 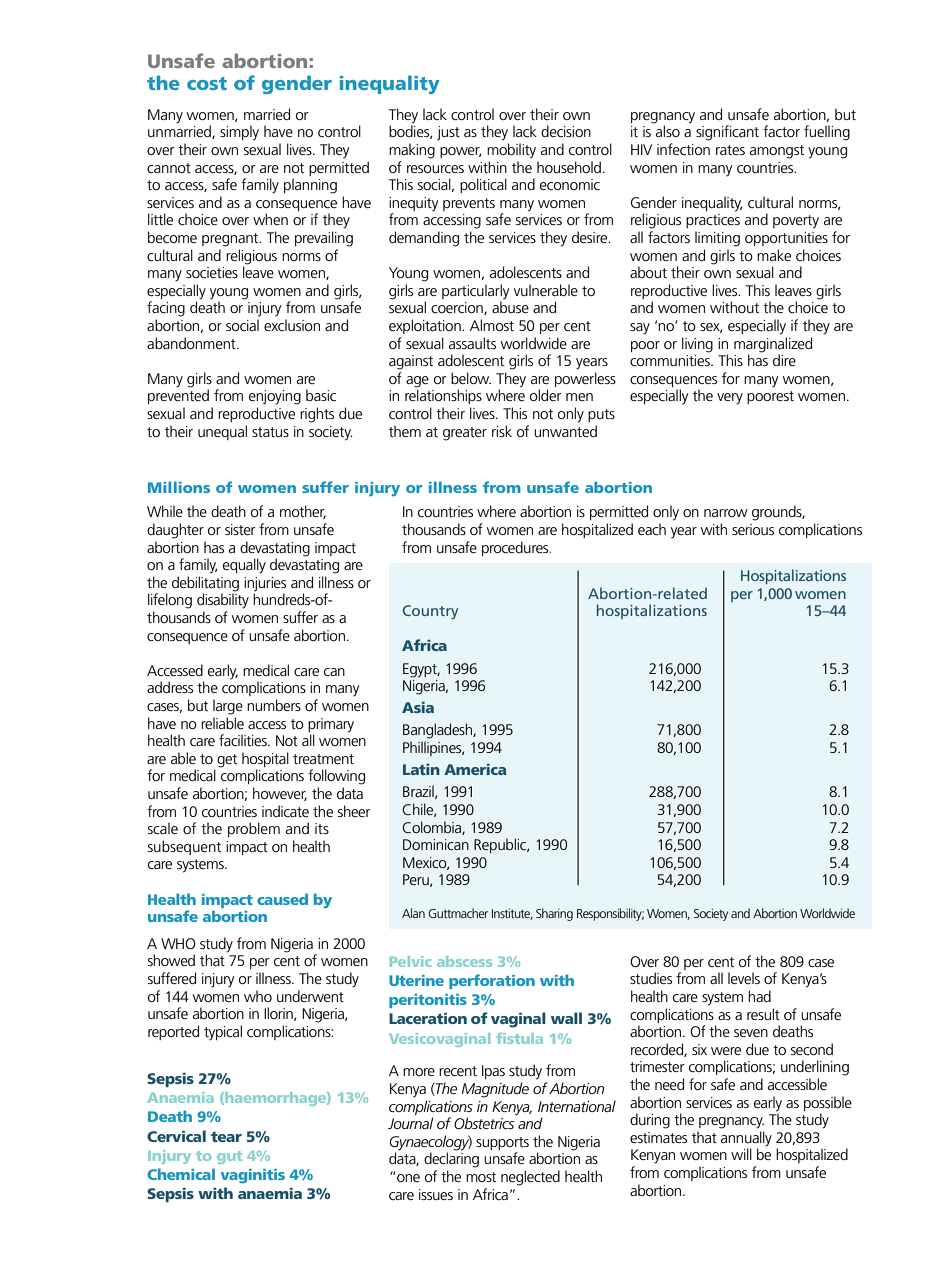 I want to click on problem, so click(x=254, y=829).
